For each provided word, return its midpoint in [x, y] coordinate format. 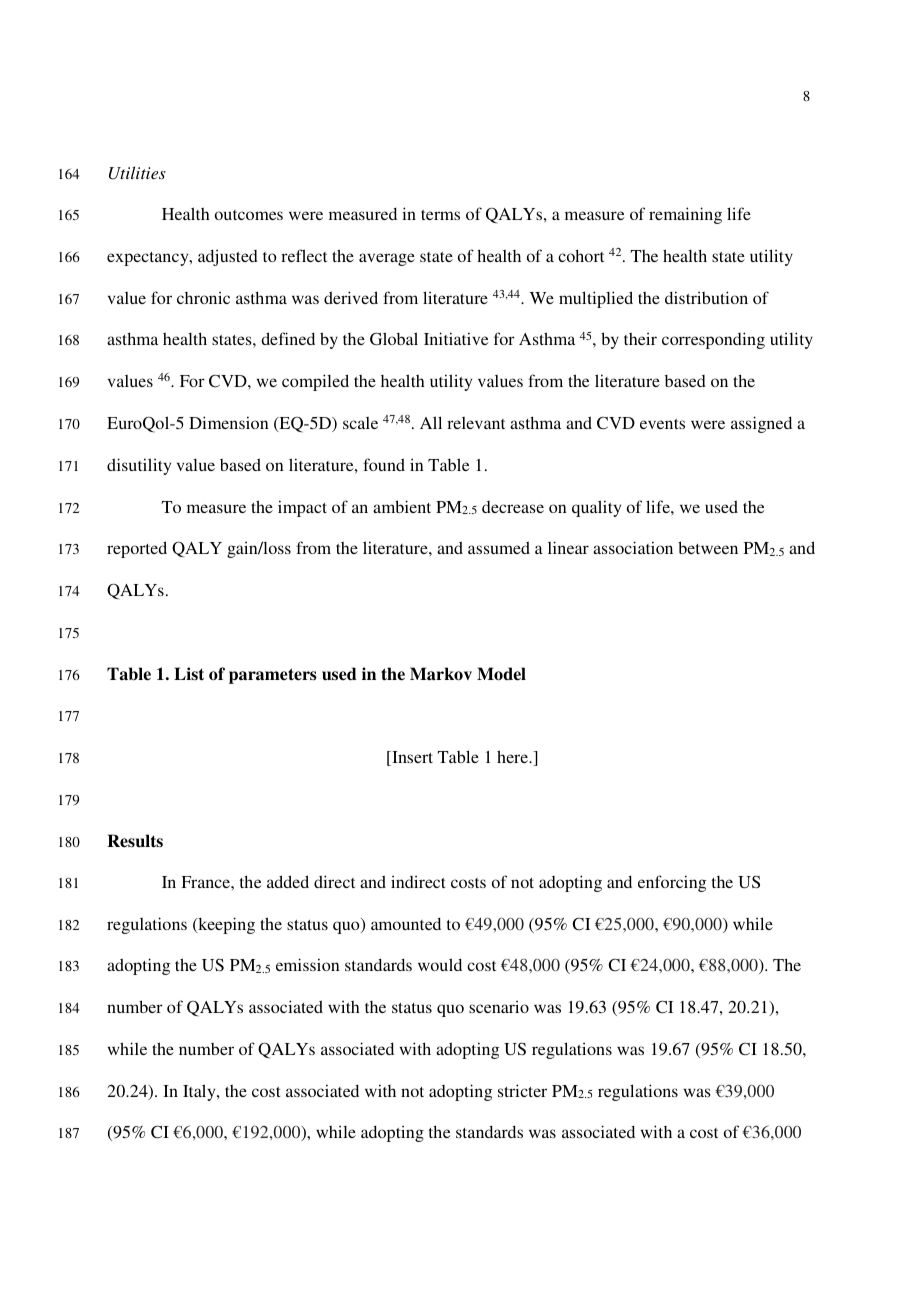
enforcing [672, 883]
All [431, 422]
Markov [441, 674]
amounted [406, 923]
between [708, 547]
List [189, 673]
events [662, 424]
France [206, 882]
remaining [685, 215]
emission [308, 964]
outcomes [249, 215]
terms [440, 215]
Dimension [229, 422]
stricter [522, 1090]
